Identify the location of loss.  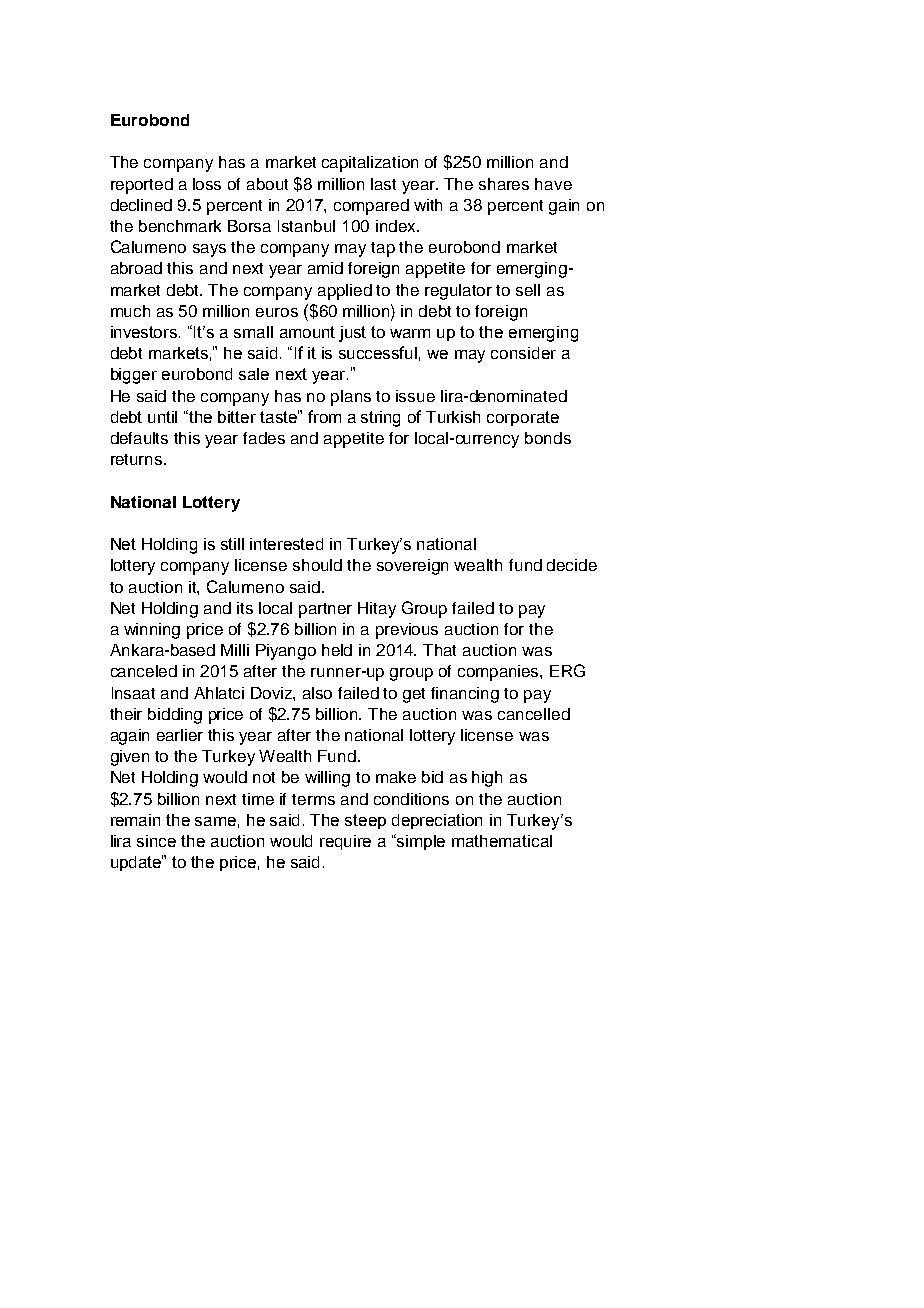
(207, 184).
